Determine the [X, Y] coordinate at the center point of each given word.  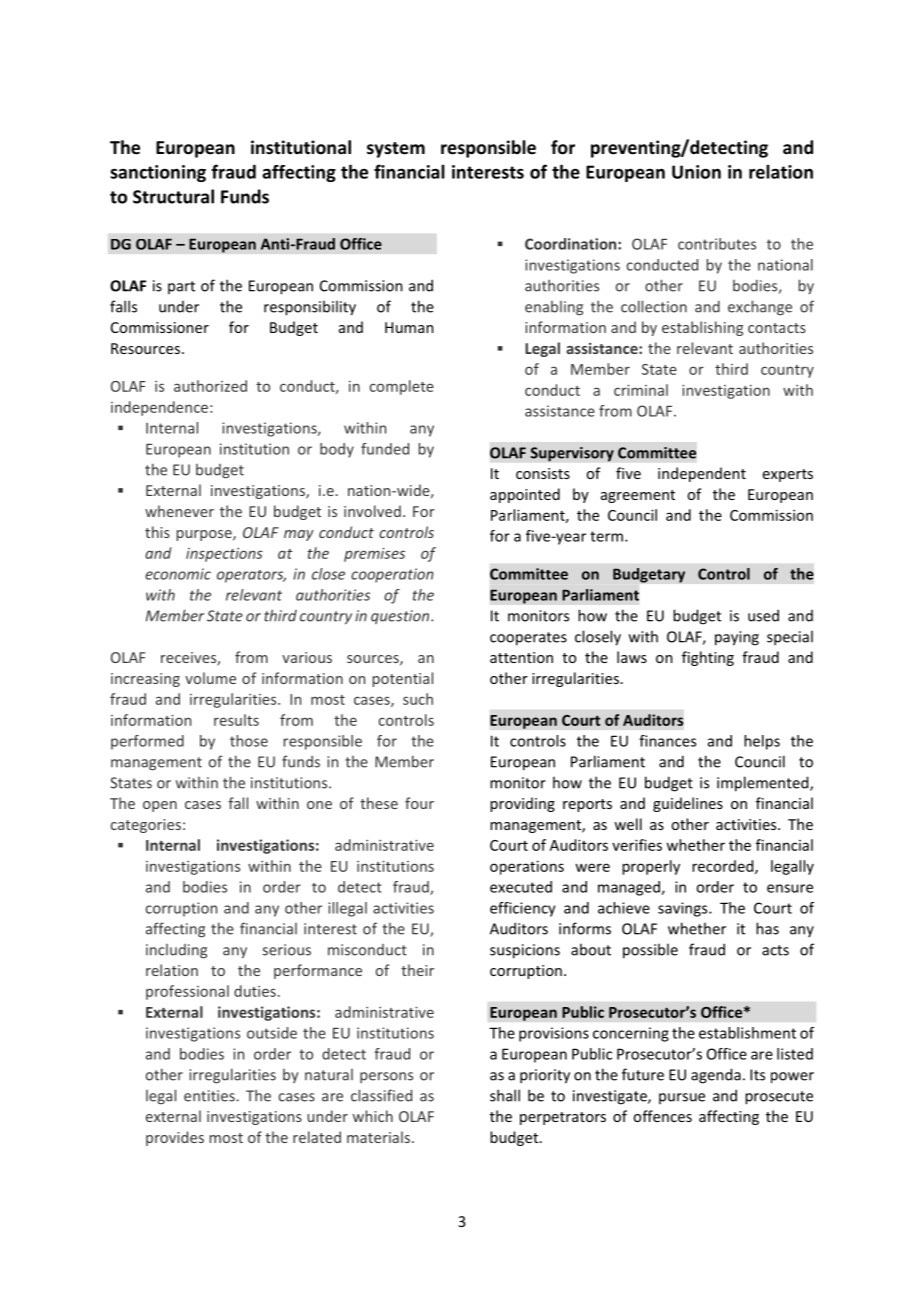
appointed [525, 495]
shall [505, 1095]
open [160, 806]
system [396, 150]
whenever [179, 511]
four [419, 803]
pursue [682, 1098]
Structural [173, 196]
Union [696, 172]
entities [209, 1096]
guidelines [688, 804]
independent [702, 474]
